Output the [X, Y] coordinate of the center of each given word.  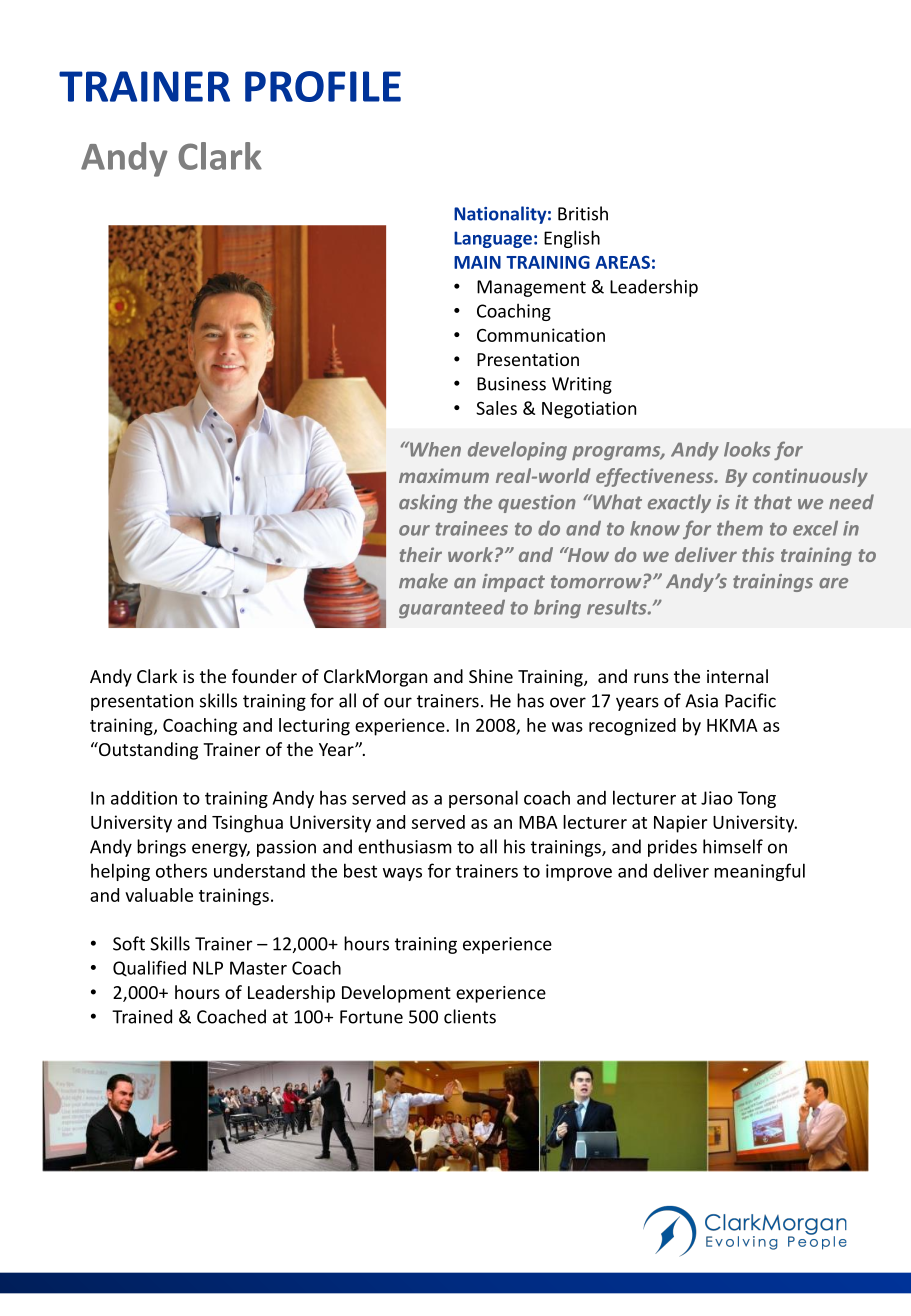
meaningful [759, 872]
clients [470, 1016]
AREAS [622, 262]
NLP [208, 968]
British [583, 213]
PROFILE [323, 86]
